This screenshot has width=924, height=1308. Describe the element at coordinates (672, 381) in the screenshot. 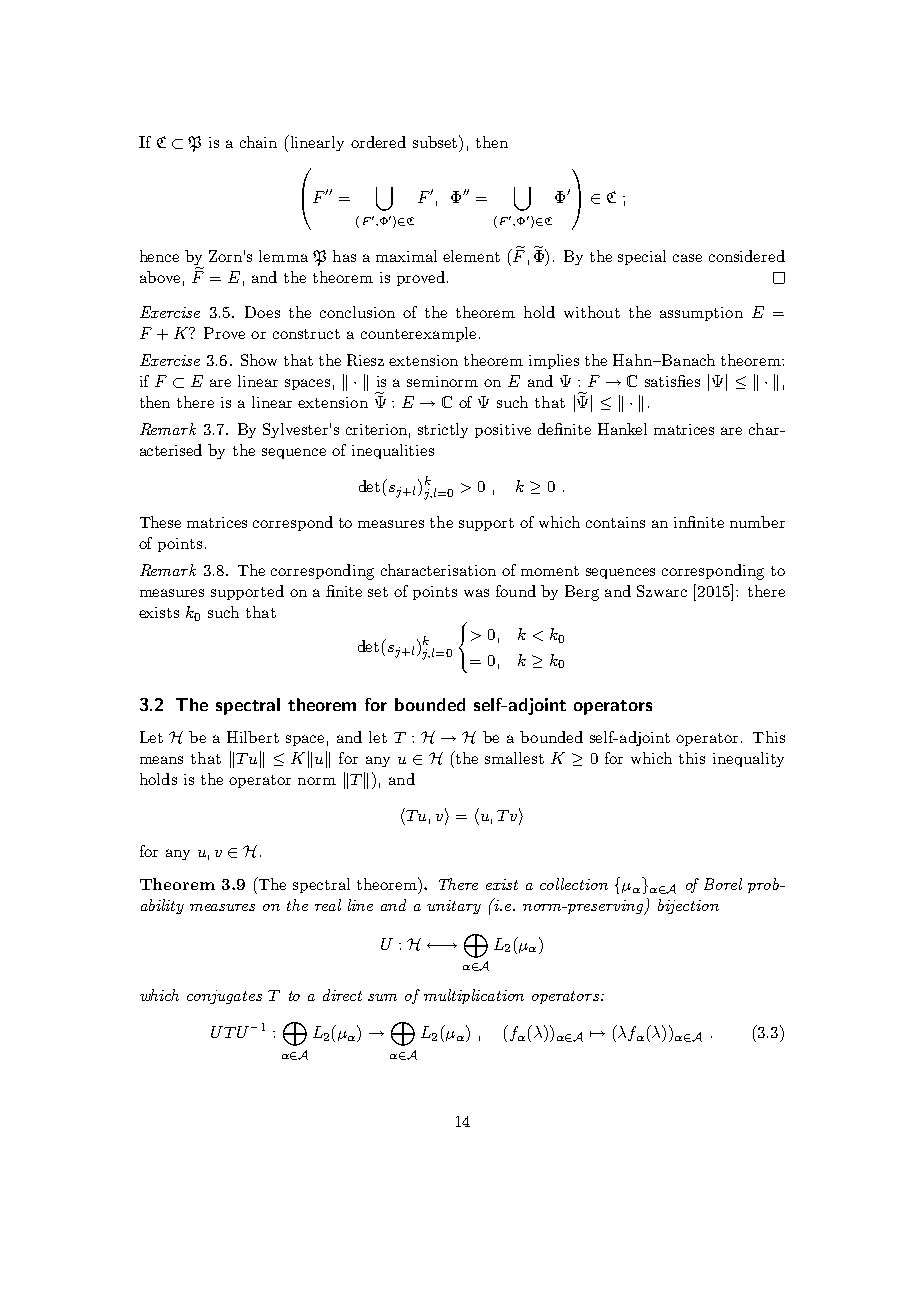

I see `satisfies` at that location.
